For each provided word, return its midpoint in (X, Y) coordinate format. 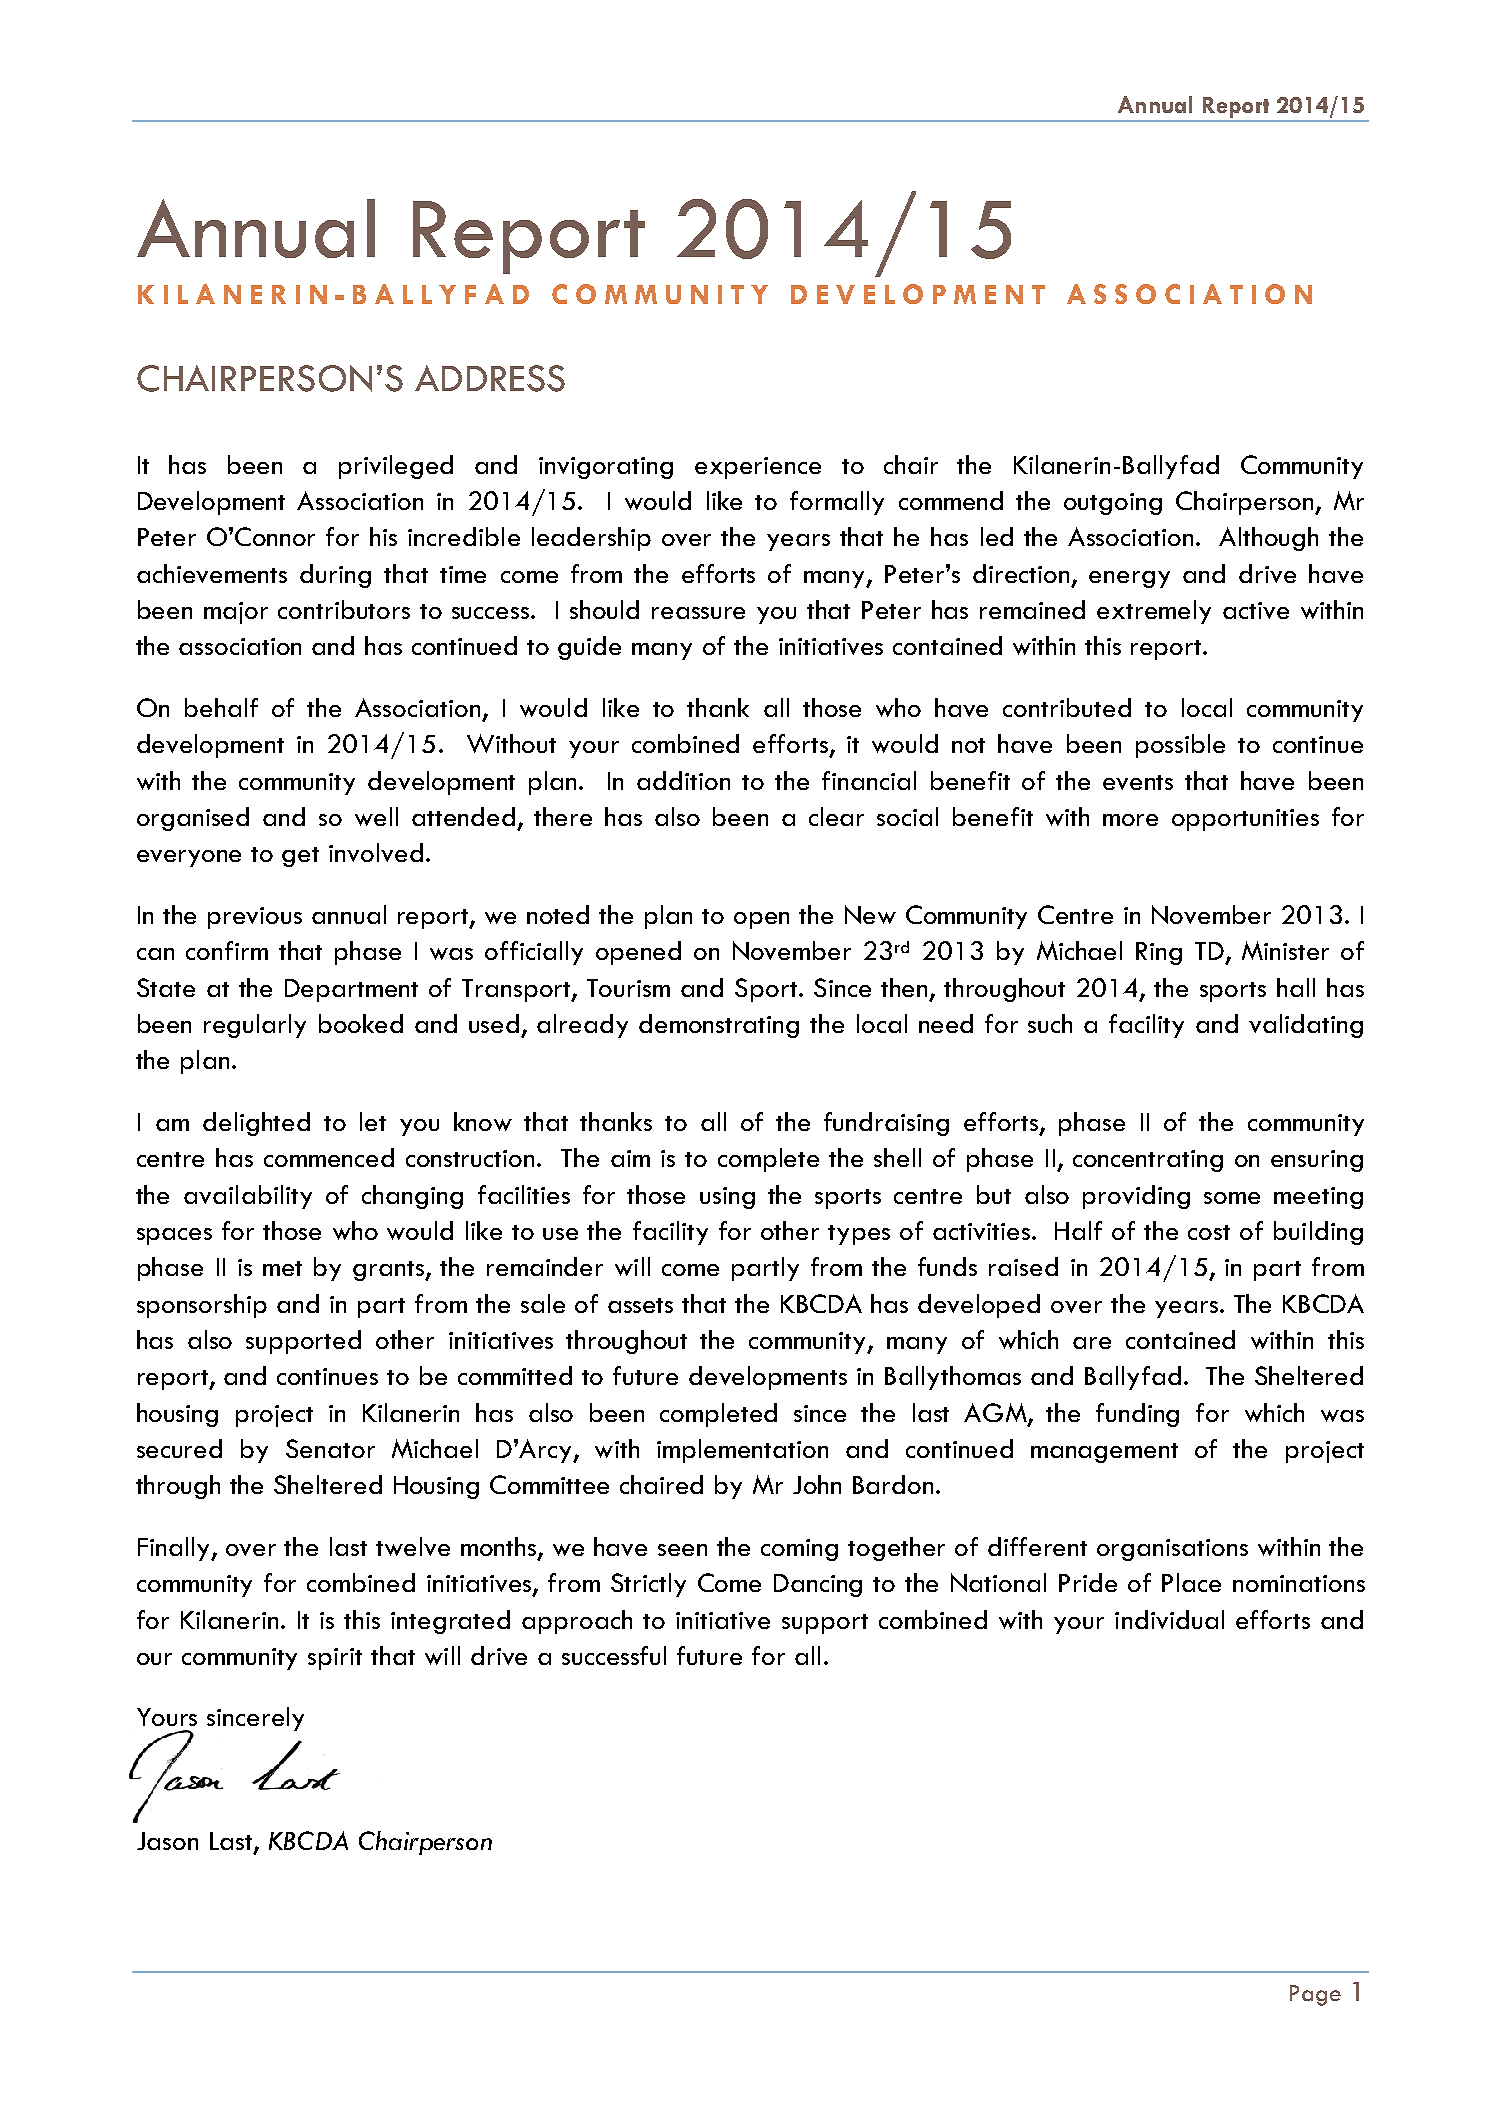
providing (1136, 1197)
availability (248, 1197)
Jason (167, 1841)
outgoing (1113, 504)
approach (577, 1622)
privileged (396, 467)
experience (758, 468)
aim (630, 1158)
